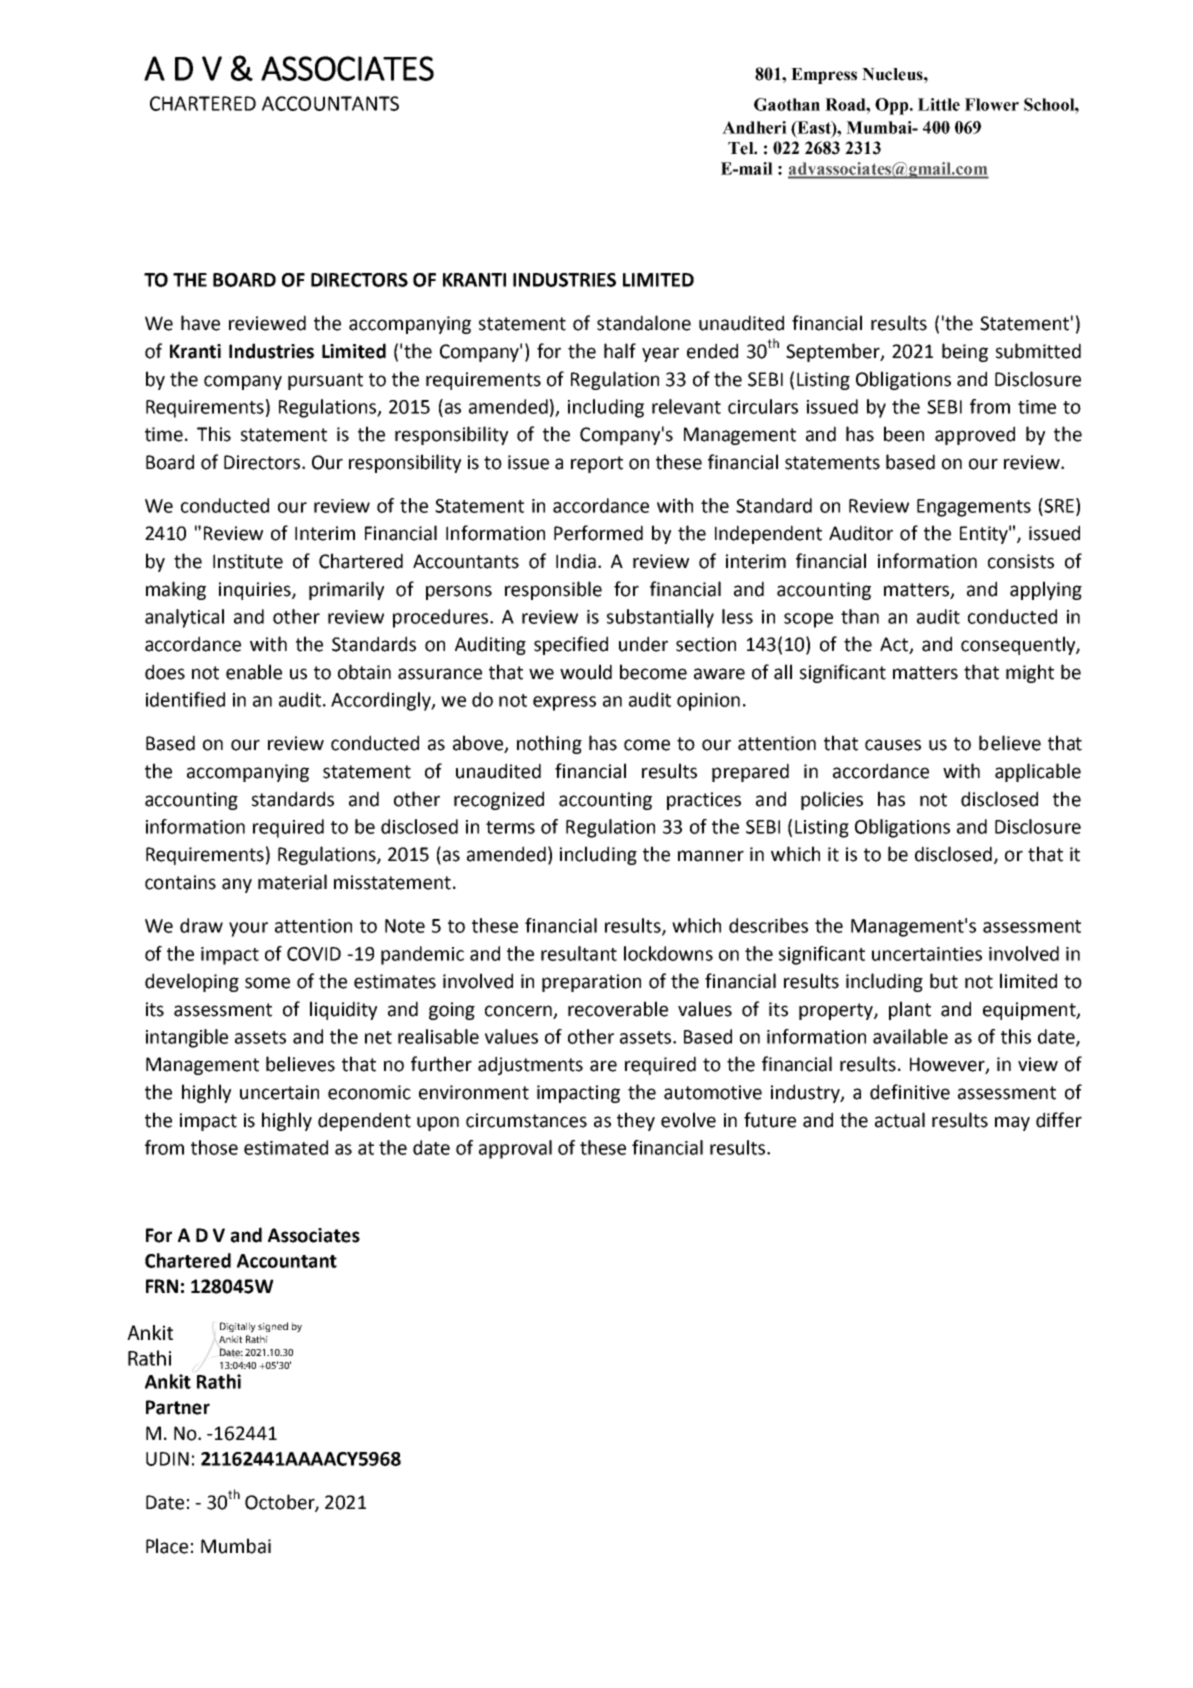 Image resolution: width=1193 pixels, height=1688 pixels. Describe the element at coordinates (618, 1009) in the image. I see `recoverable` at that location.
